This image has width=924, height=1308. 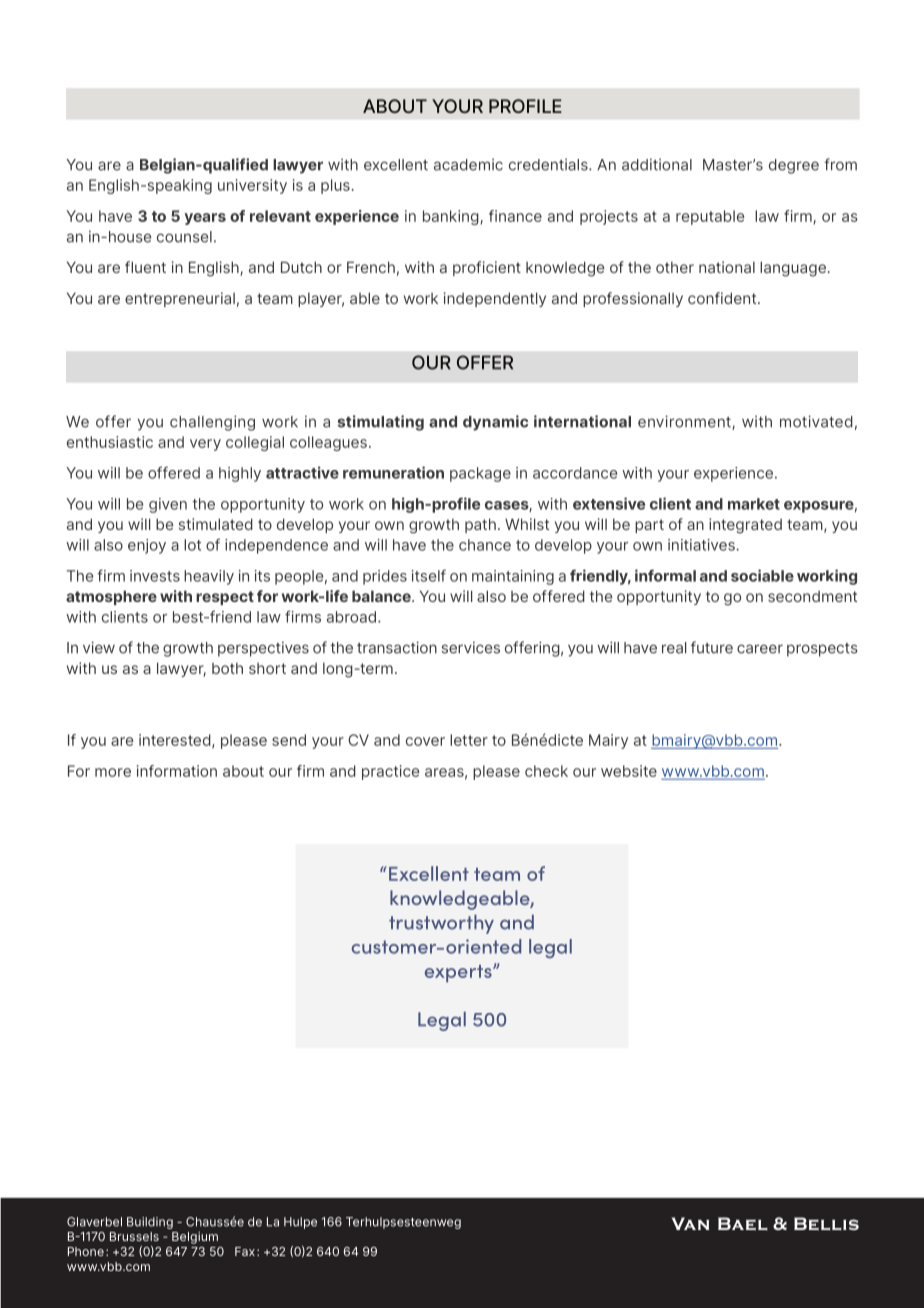 What do you see at coordinates (760, 649) in the image?
I see `career` at bounding box center [760, 649].
